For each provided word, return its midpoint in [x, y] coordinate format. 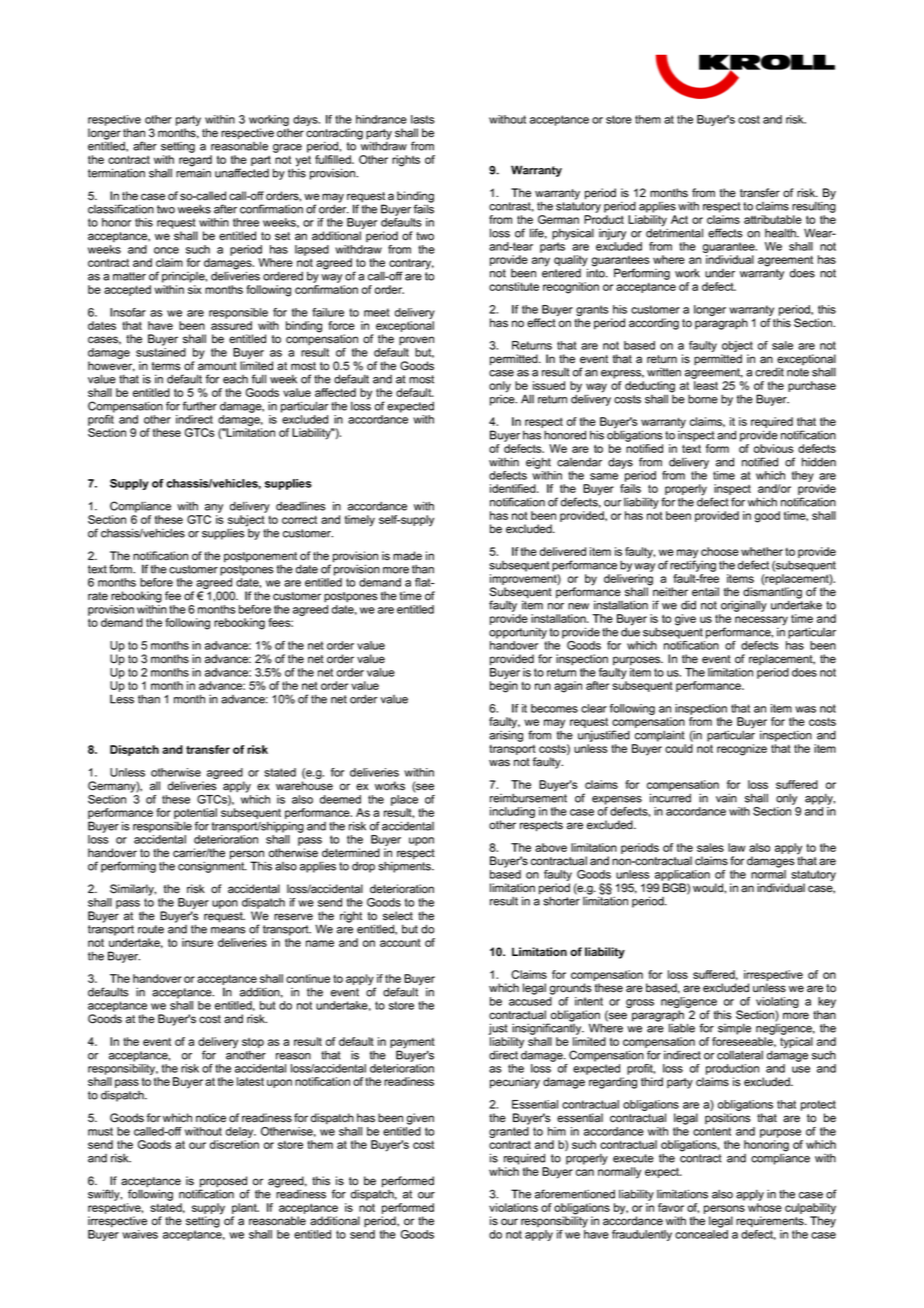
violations [513, 1207]
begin [504, 687]
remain [193, 172]
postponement [260, 557]
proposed [224, 1183]
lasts [423, 119]
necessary [761, 622]
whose [765, 1207]
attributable [773, 219]
